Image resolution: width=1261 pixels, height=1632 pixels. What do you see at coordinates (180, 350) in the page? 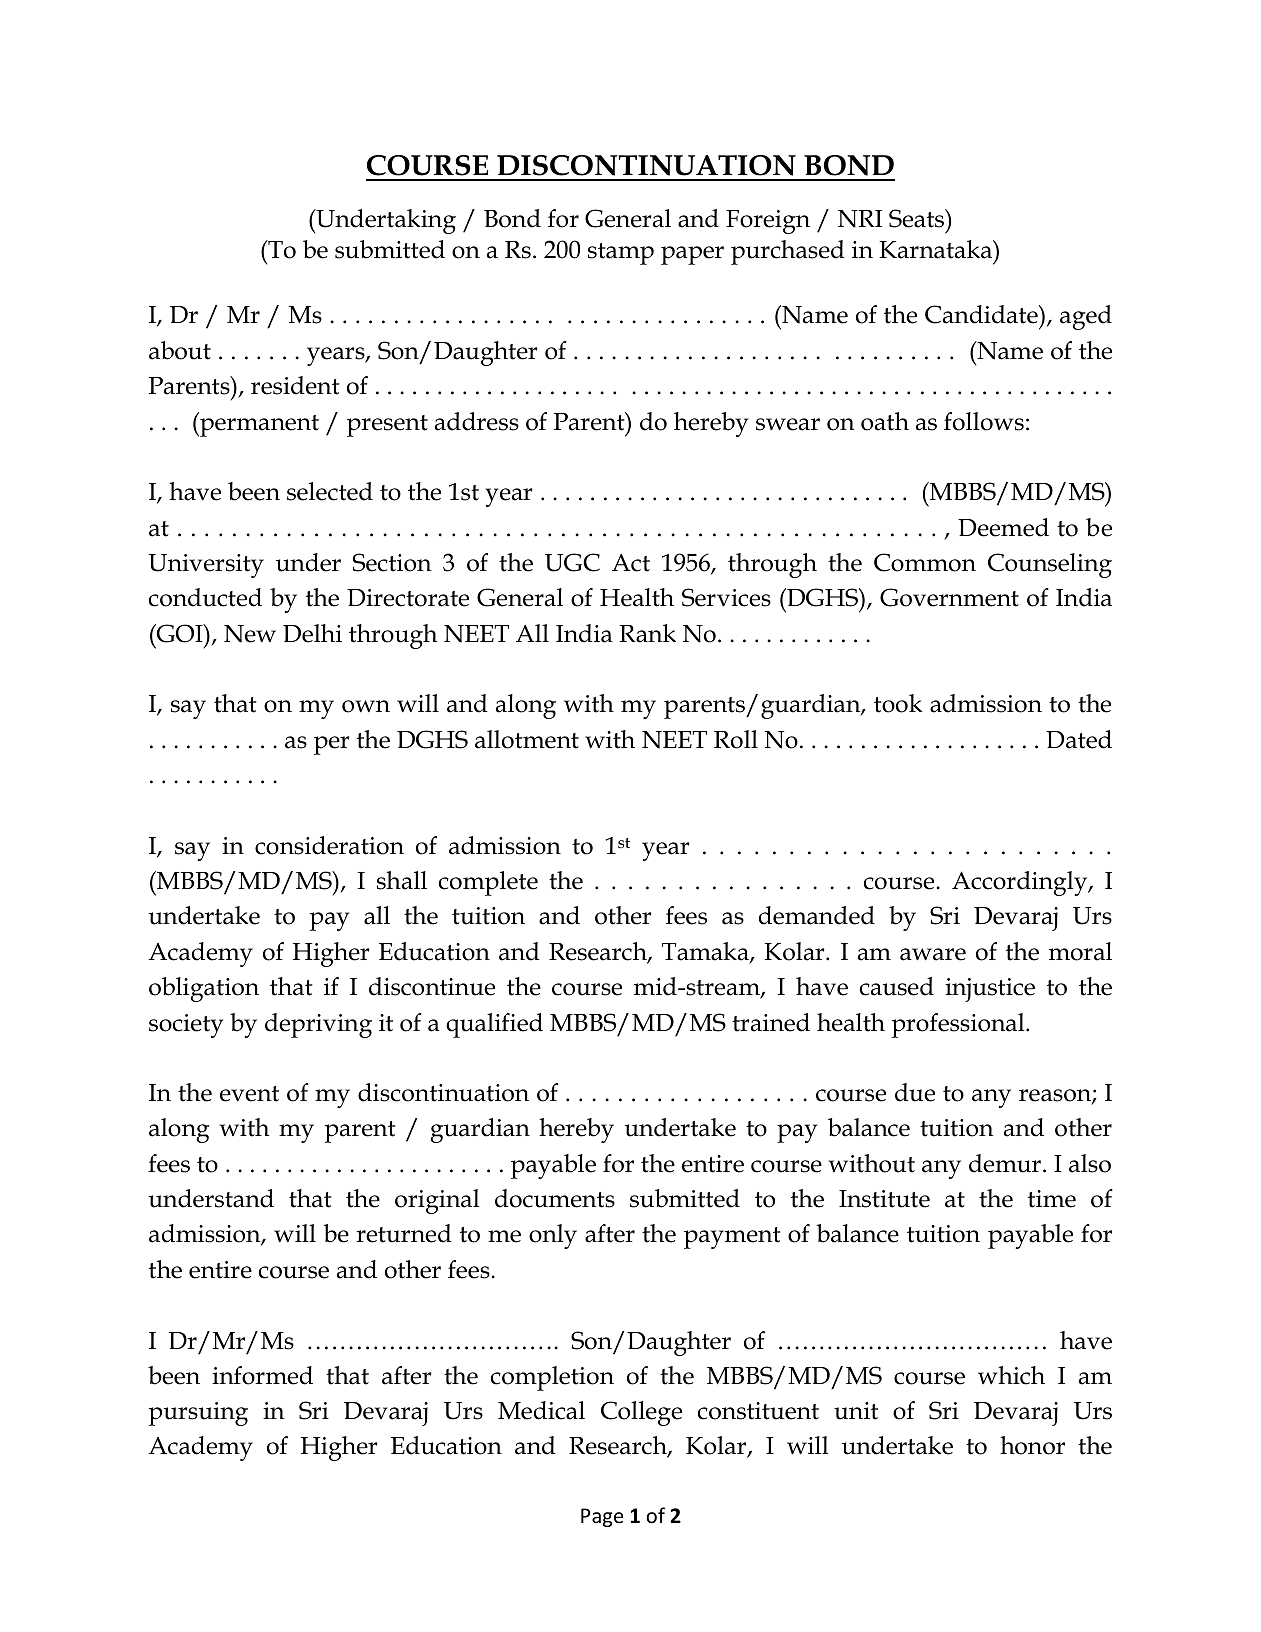
I see `about` at bounding box center [180, 350].
